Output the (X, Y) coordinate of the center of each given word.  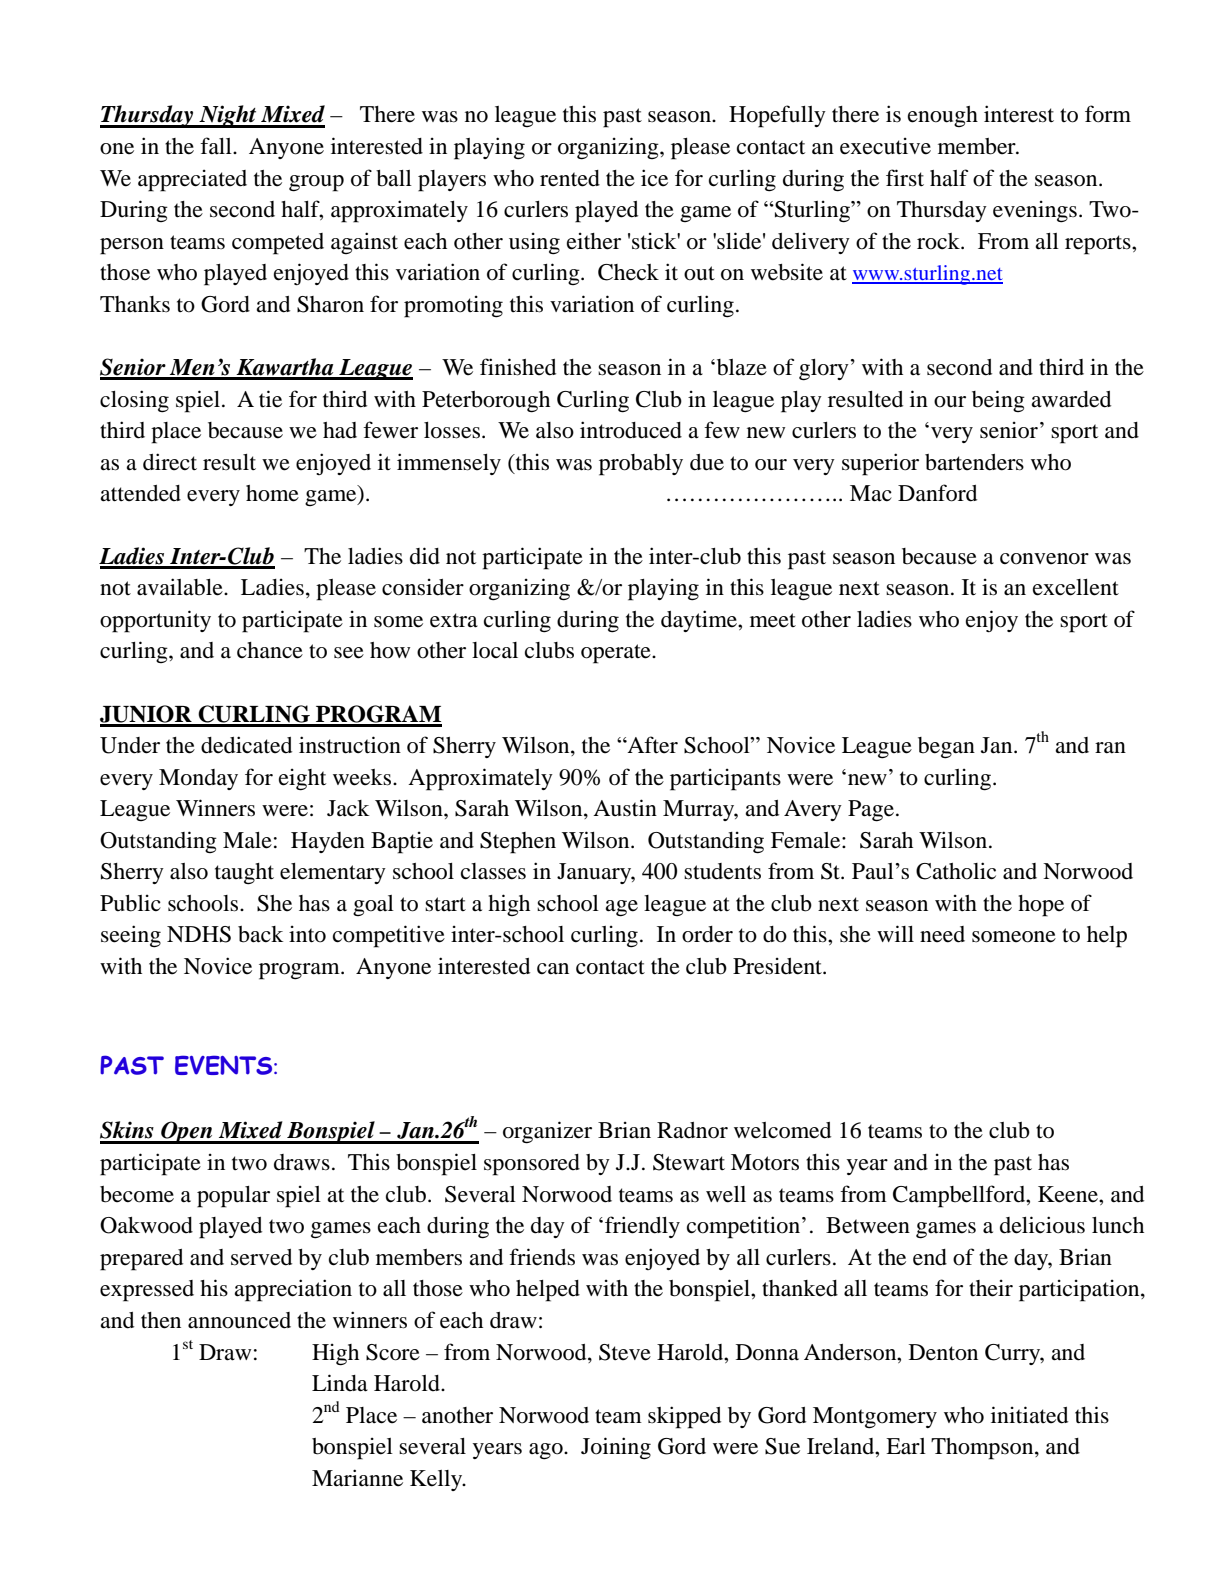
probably (641, 465)
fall (217, 146)
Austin (625, 808)
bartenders (974, 462)
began (946, 748)
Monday (198, 779)
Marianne (357, 1478)
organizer (547, 1132)
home (272, 493)
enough (943, 116)
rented (570, 178)
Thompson (983, 1449)
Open (187, 1132)
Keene (1069, 1194)
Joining (616, 1448)
